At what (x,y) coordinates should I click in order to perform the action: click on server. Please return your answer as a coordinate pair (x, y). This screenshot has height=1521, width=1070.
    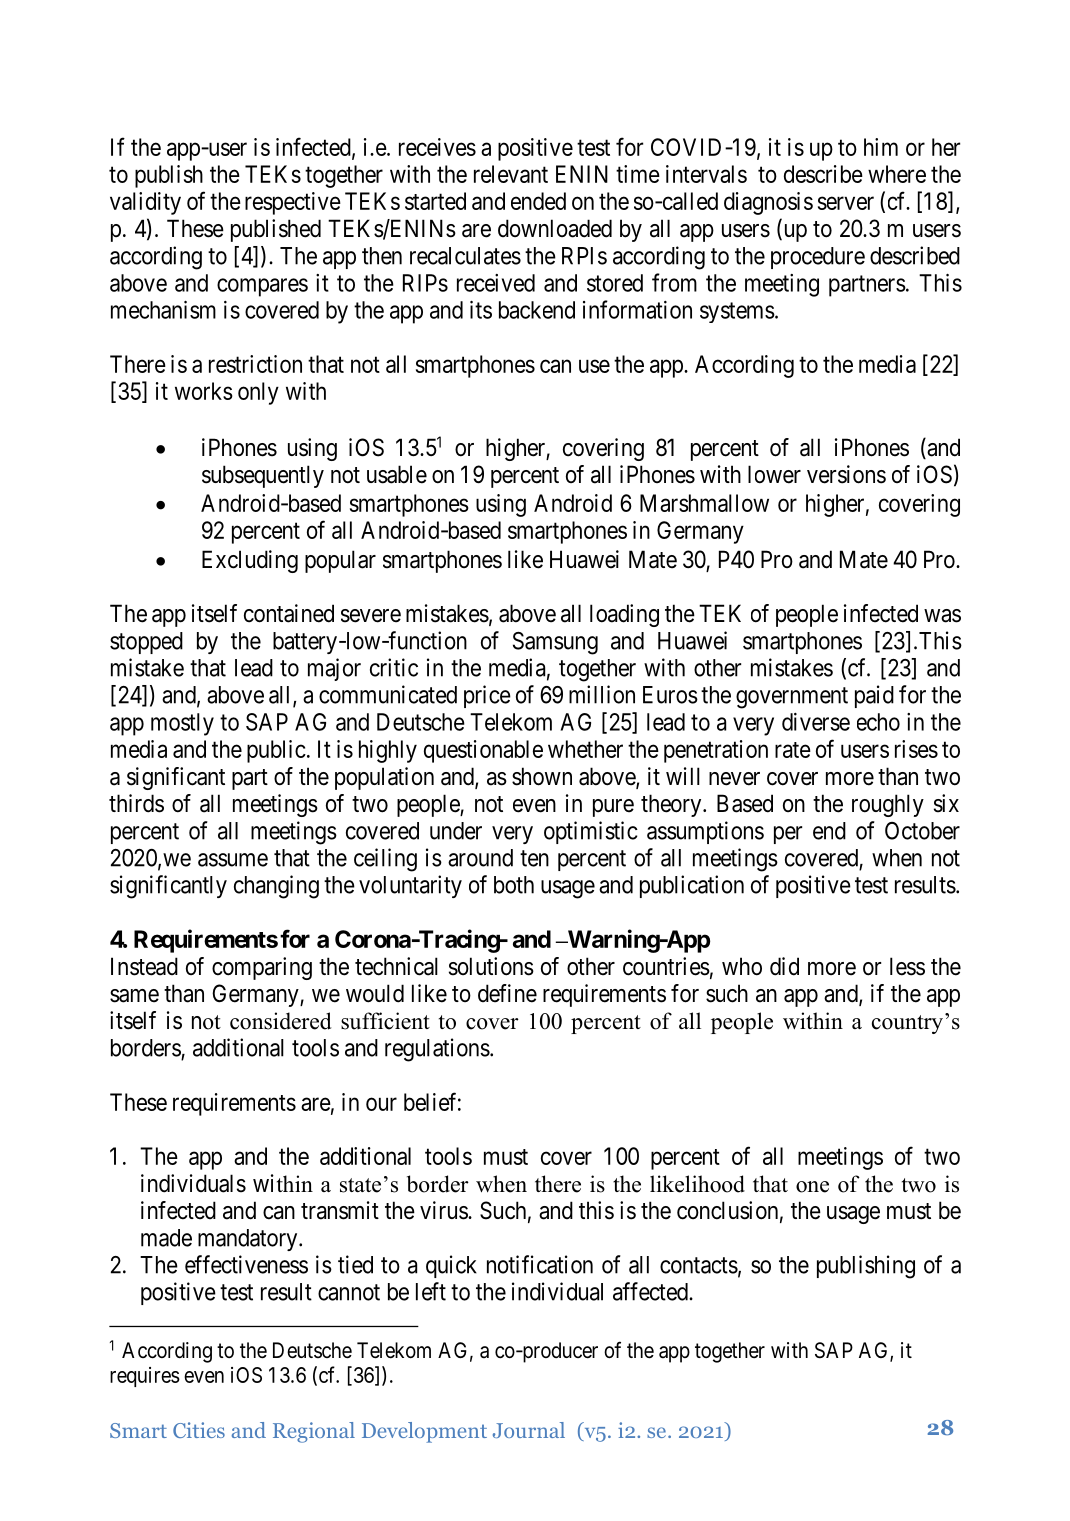
    Looking at the image, I should click on (846, 203).
